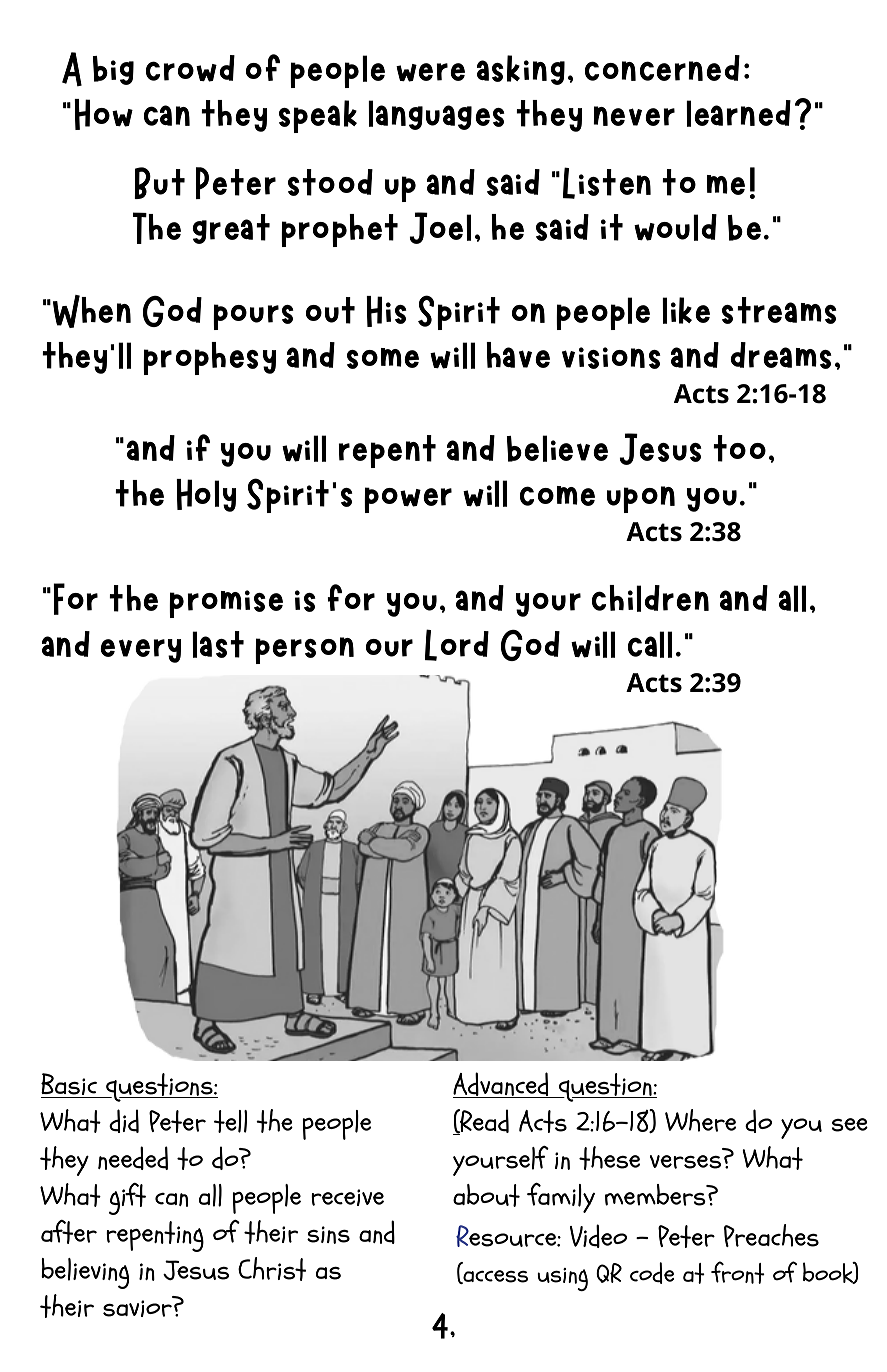 This screenshot has width=887, height=1372. I want to click on Advanced, so click(502, 1085).
